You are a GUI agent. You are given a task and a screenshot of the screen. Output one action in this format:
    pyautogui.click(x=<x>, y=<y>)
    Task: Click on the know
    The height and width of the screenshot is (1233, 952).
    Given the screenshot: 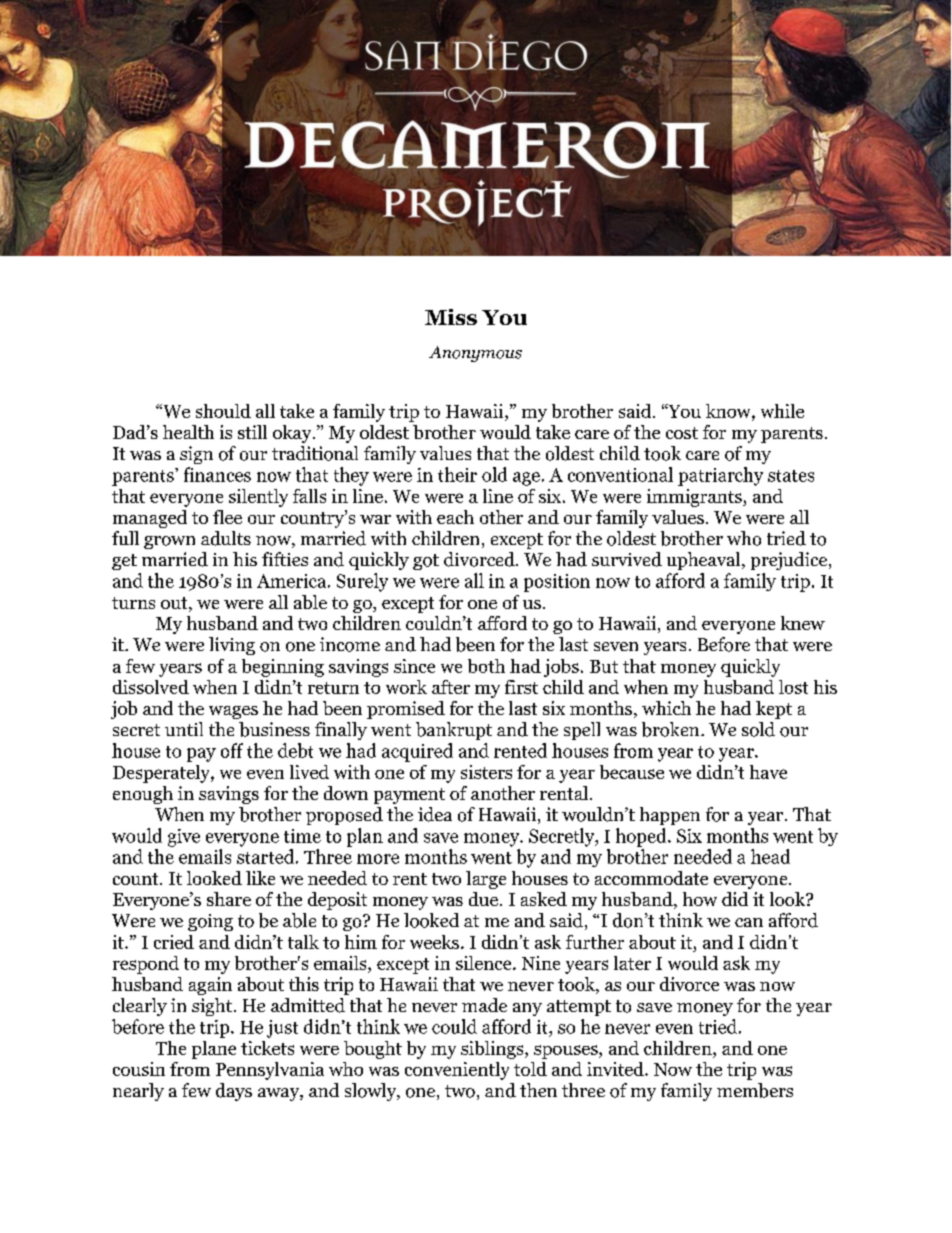 What is the action you would take?
    pyautogui.click(x=729, y=412)
